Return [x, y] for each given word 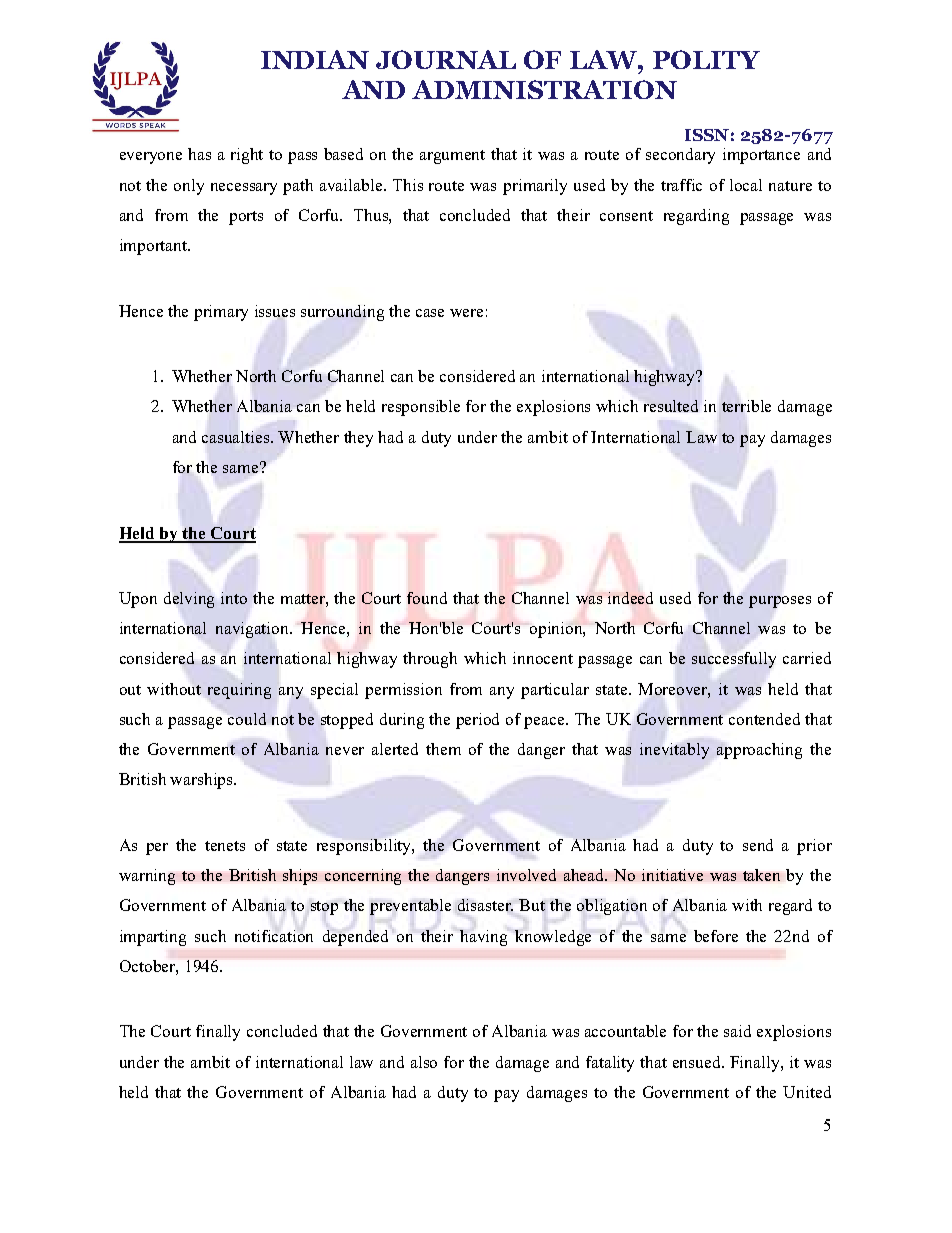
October [149, 967]
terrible [746, 406]
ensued [698, 1062]
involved [526, 875]
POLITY [706, 59]
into [234, 598]
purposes [780, 602]
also [424, 1062]
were [466, 313]
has [199, 154]
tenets [225, 846]
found [427, 598]
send [758, 845]
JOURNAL [446, 59]
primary [221, 313]
